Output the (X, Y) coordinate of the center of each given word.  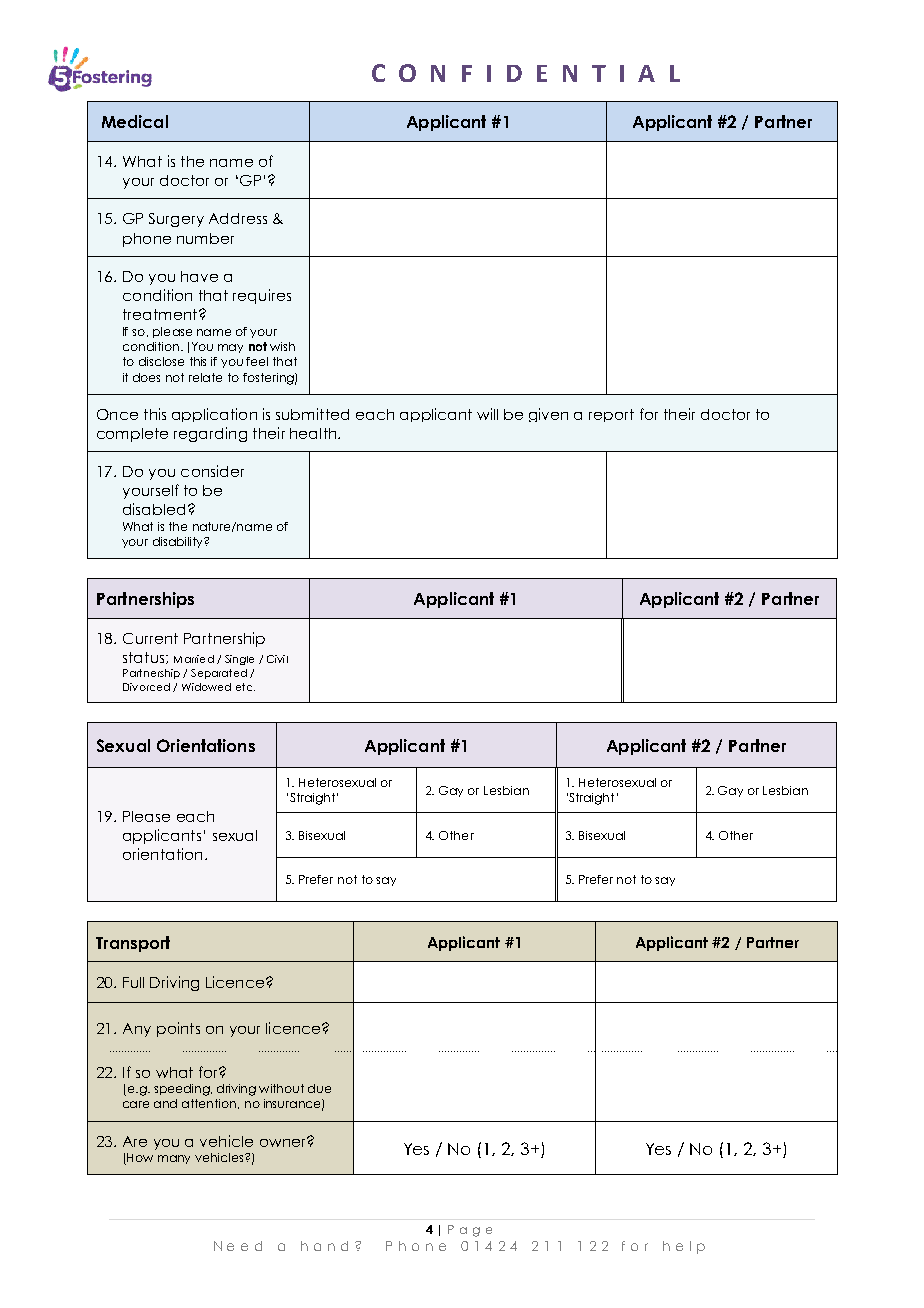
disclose (161, 361)
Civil (277, 659)
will (487, 414)
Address (238, 218)
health (314, 433)
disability (179, 542)
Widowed (206, 687)
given (548, 415)
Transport (133, 944)
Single (239, 660)
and (165, 1103)
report (611, 415)
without (281, 1088)
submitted (312, 414)
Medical (135, 121)
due (319, 1088)
